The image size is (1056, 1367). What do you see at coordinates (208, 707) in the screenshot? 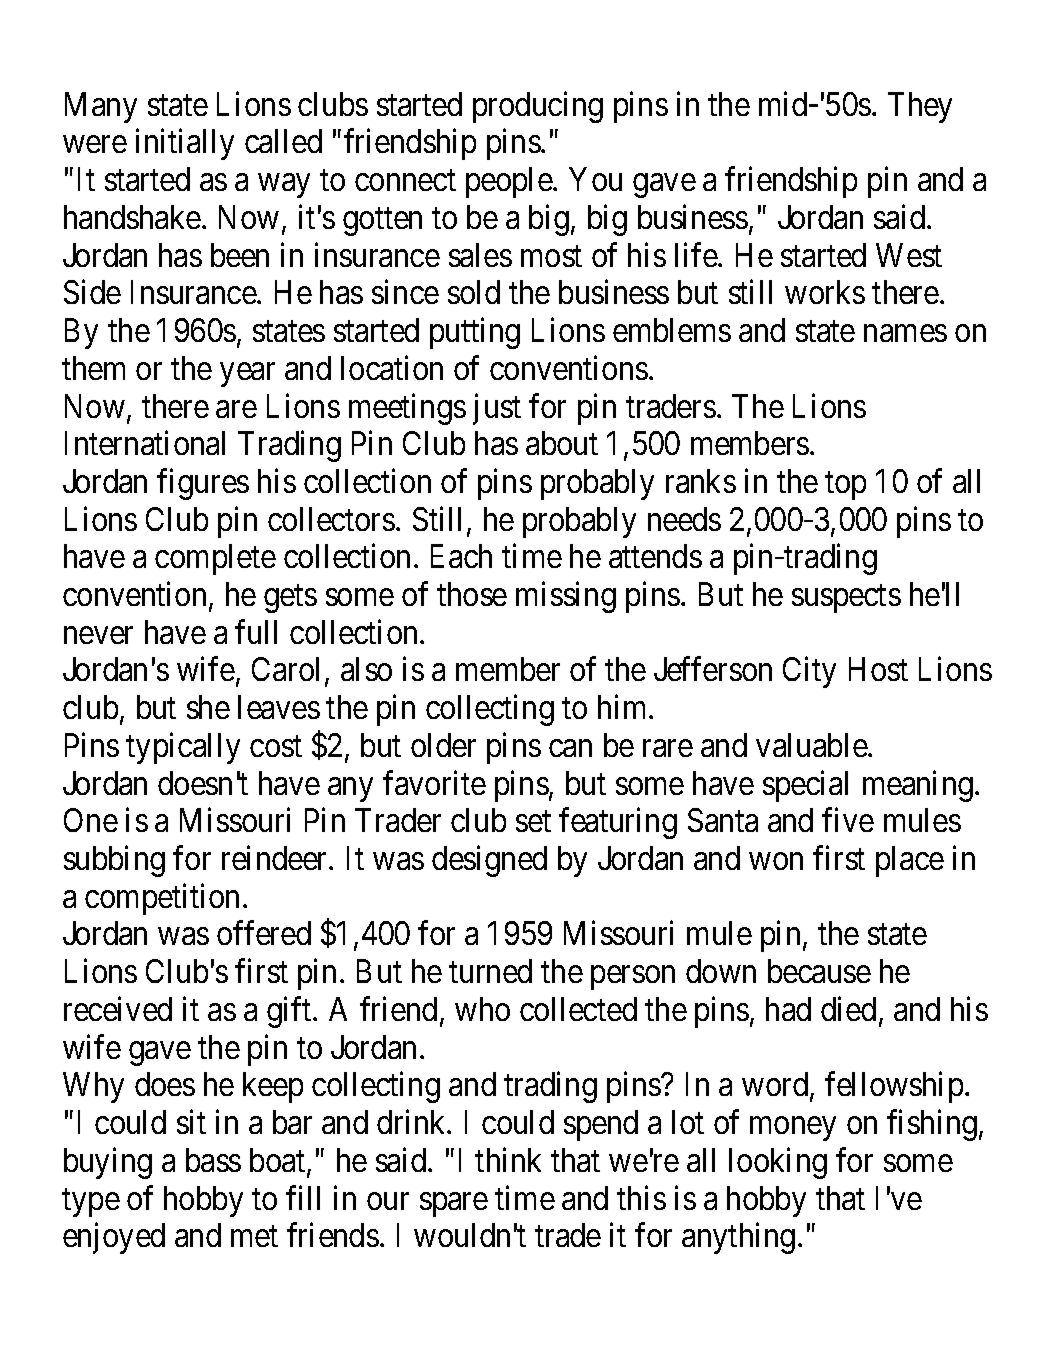
I see `she` at bounding box center [208, 707].
